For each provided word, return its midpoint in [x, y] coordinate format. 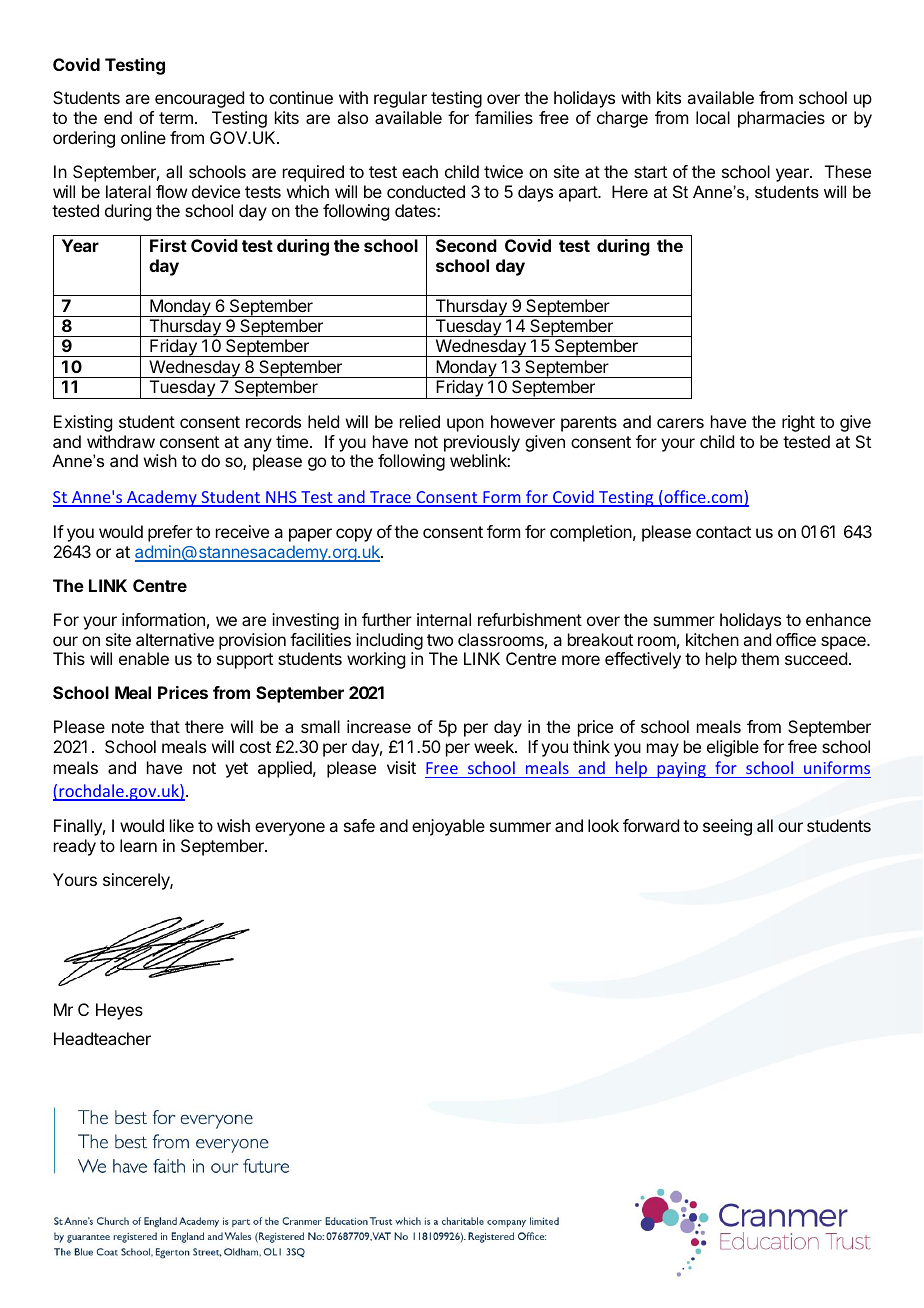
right [798, 423]
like [182, 825]
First [168, 245]
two [440, 640]
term [176, 118]
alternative [175, 639]
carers [680, 423]
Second [466, 245]
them [760, 658]
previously [482, 443]
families [504, 117]
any [258, 445]
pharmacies [781, 119]
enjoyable [448, 827]
